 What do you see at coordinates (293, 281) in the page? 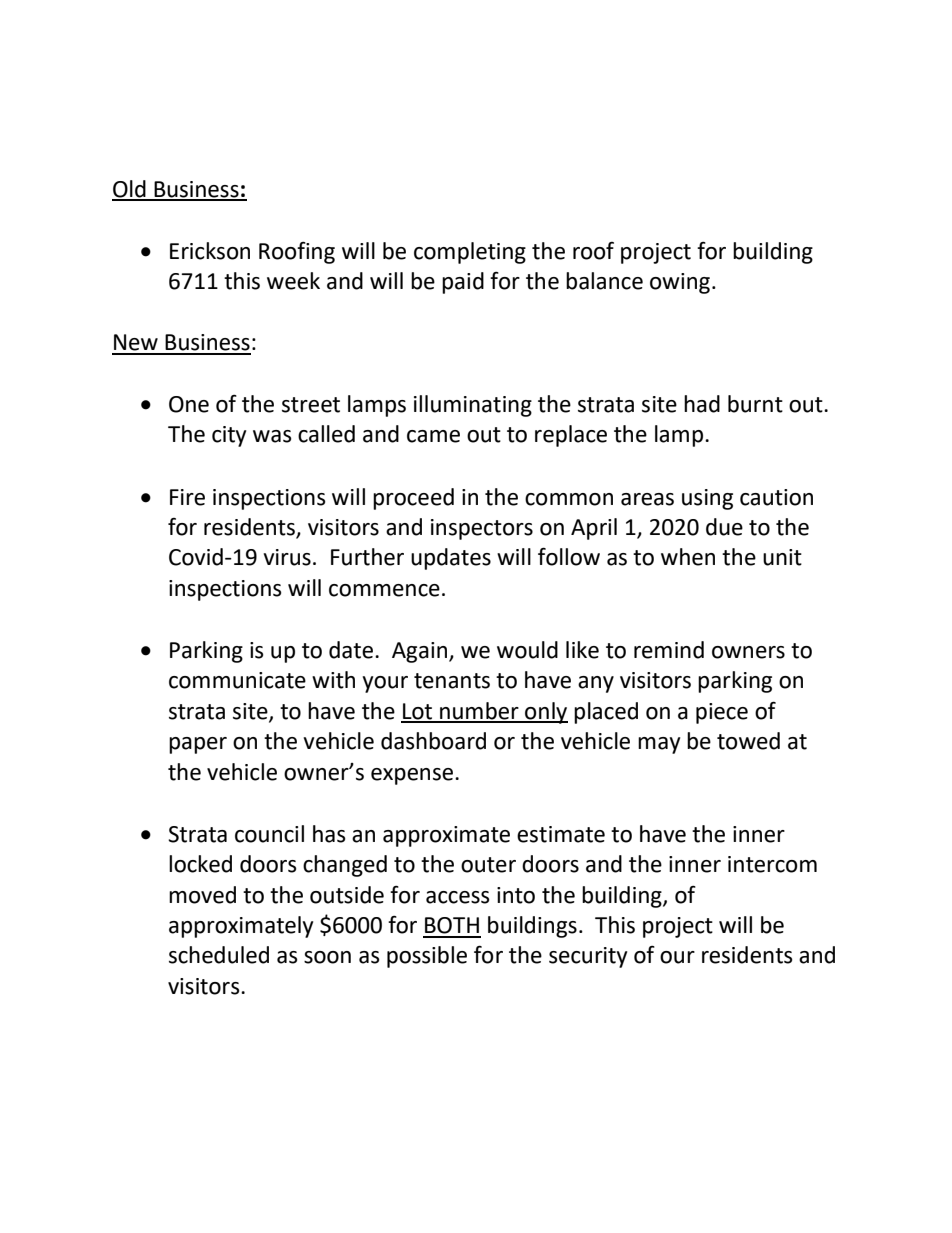
I see `week` at bounding box center [293, 281].
